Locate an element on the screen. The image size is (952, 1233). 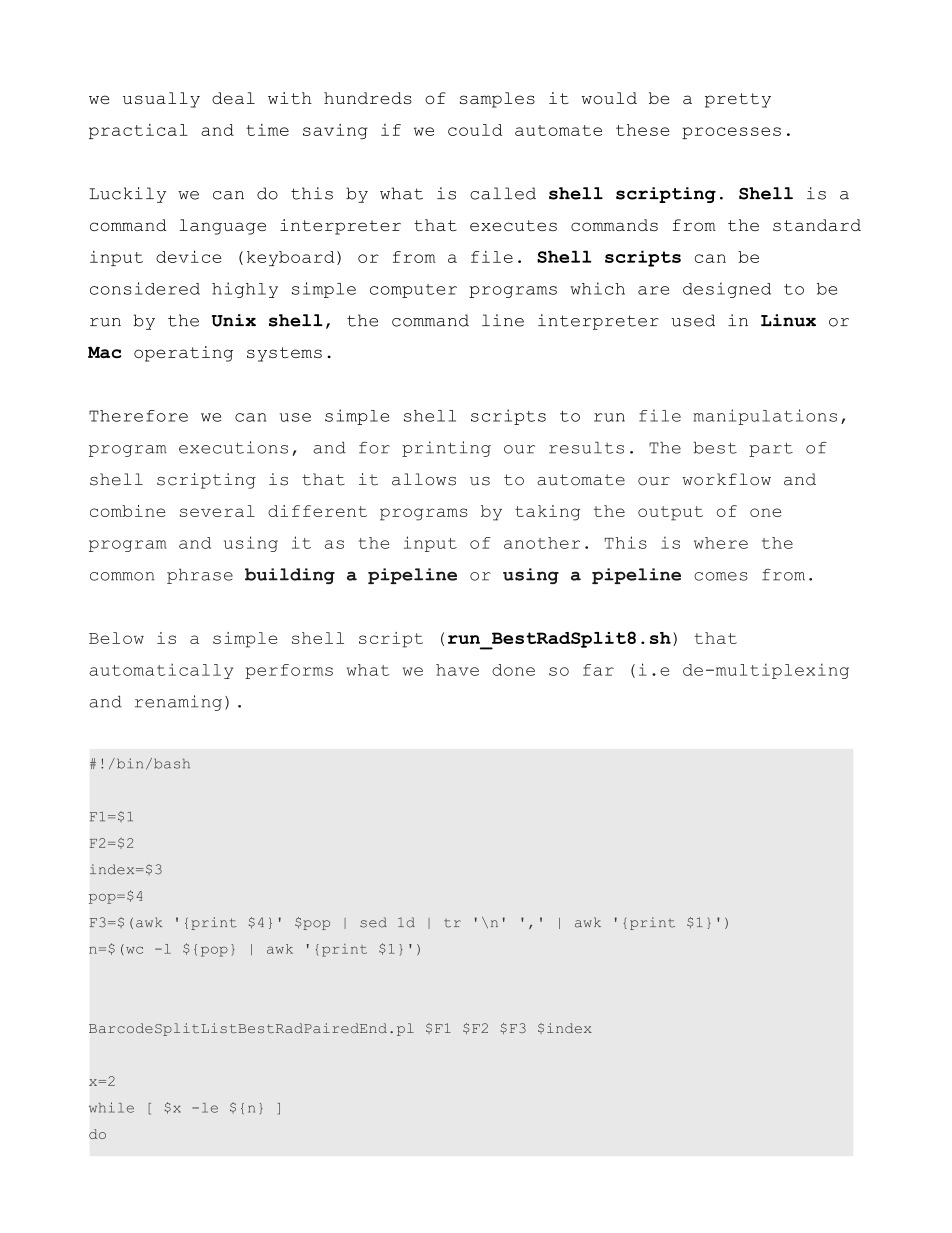
operating is located at coordinates (183, 354).
